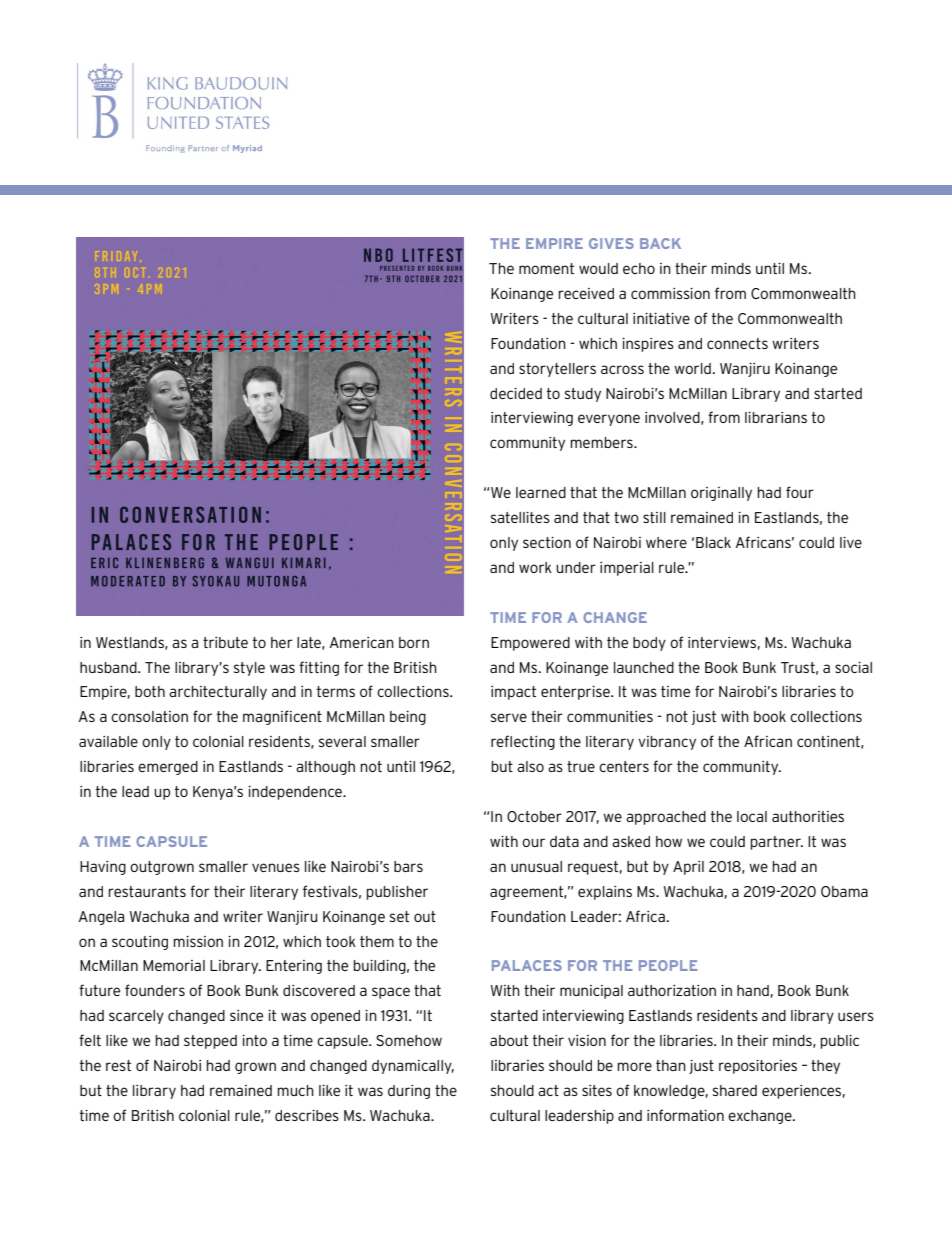 This page has height=1233, width=952. I want to click on tribute, so click(225, 642).
